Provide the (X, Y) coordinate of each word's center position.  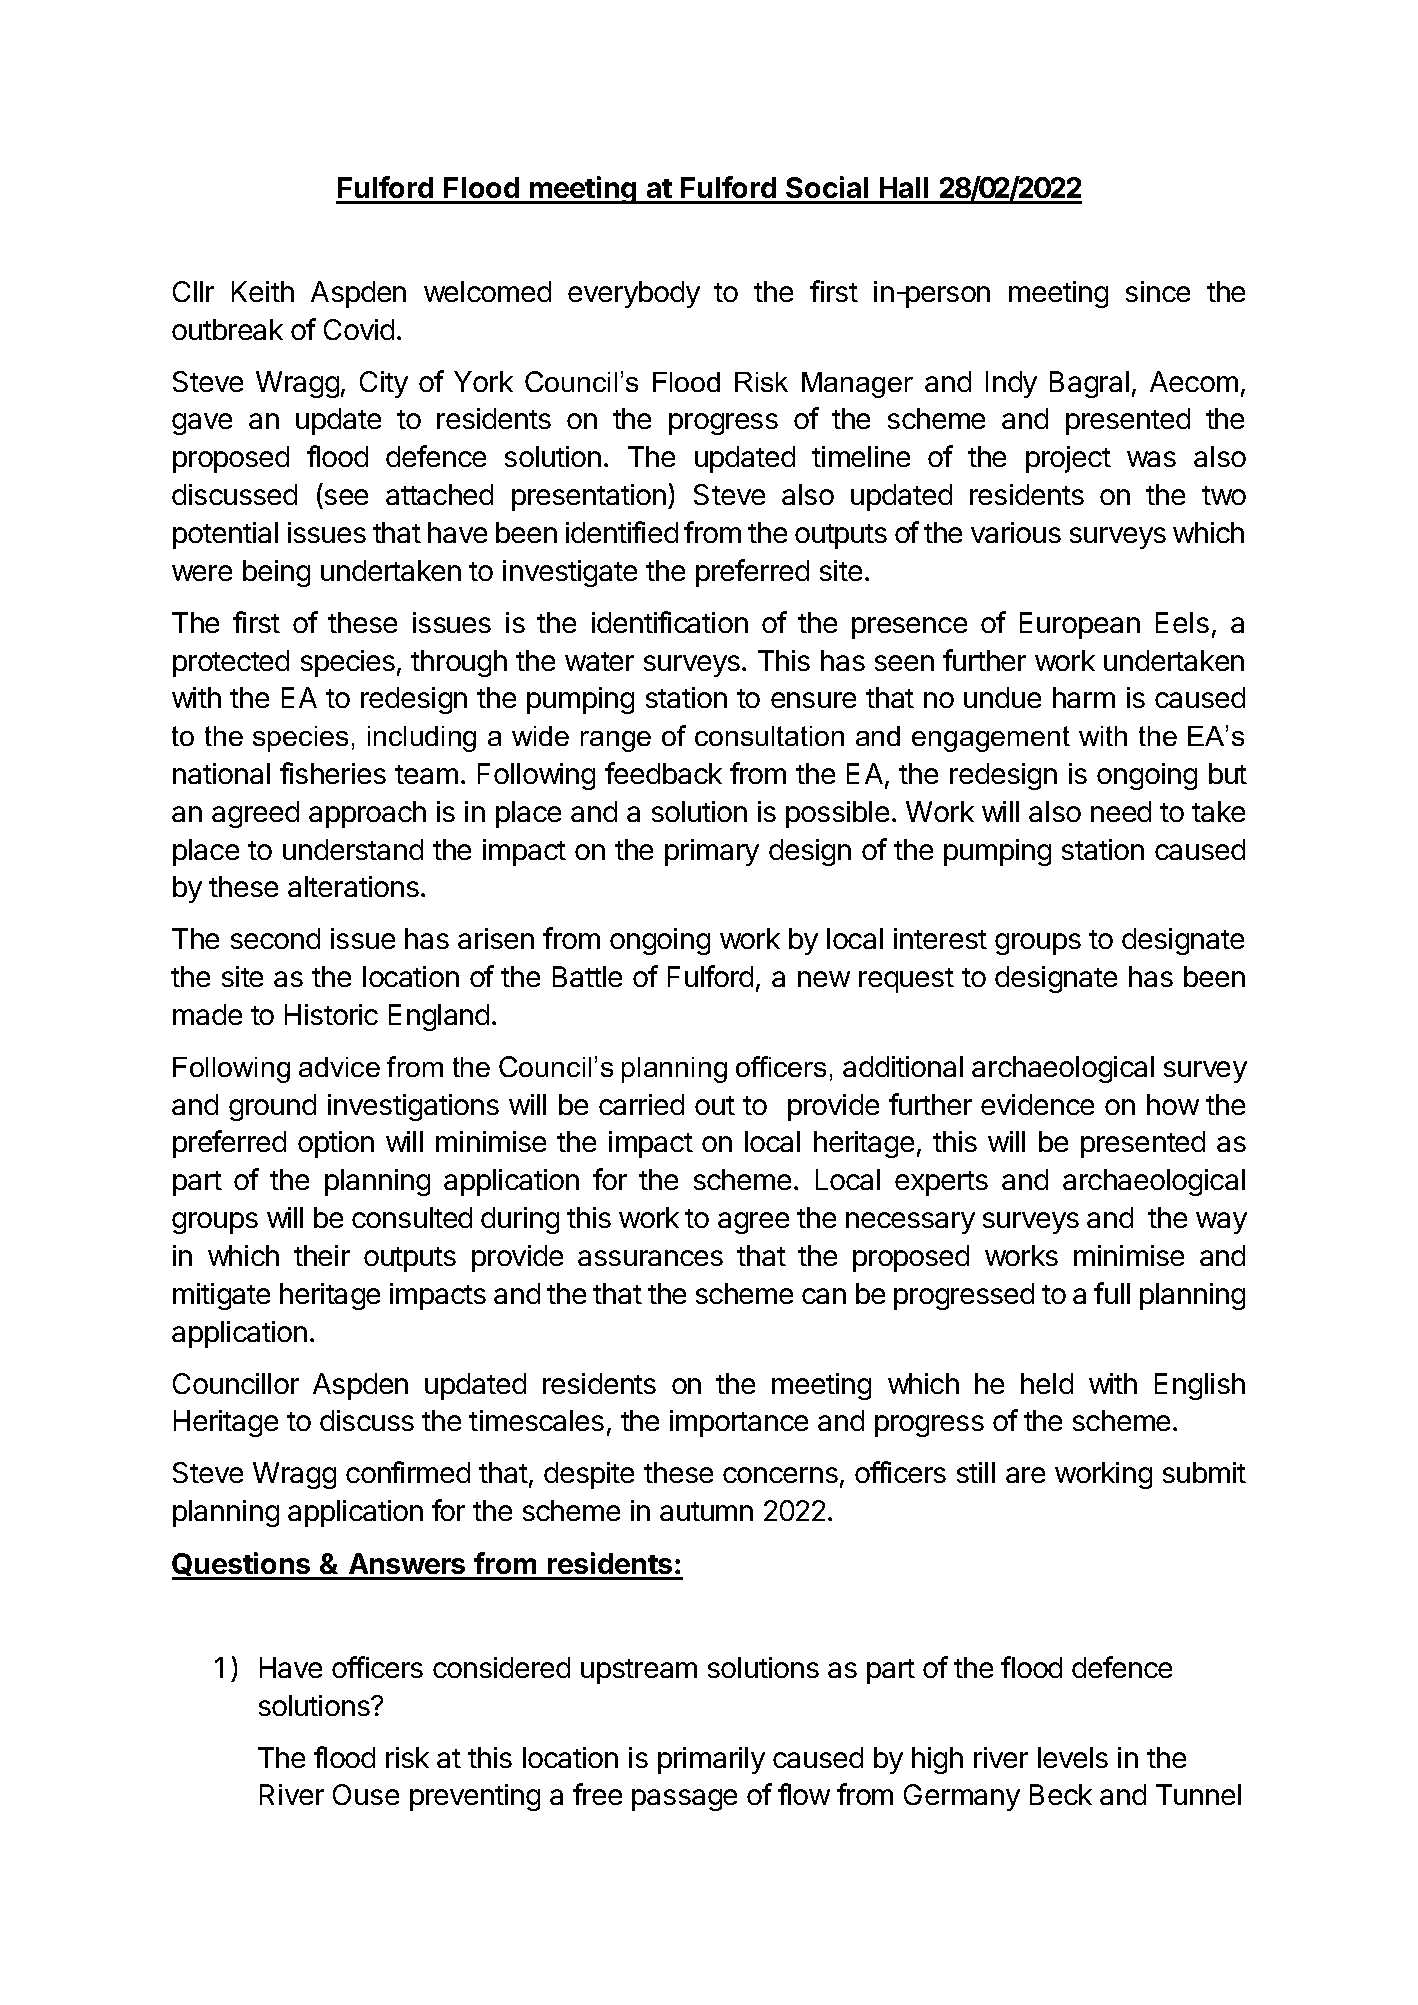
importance (739, 1423)
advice (339, 1067)
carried (641, 1104)
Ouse (366, 1794)
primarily (711, 1760)
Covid (359, 329)
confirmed (408, 1472)
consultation (769, 736)
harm (1084, 697)
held (1047, 1383)
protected (231, 663)
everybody (634, 294)
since (1158, 291)
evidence (1037, 1104)
